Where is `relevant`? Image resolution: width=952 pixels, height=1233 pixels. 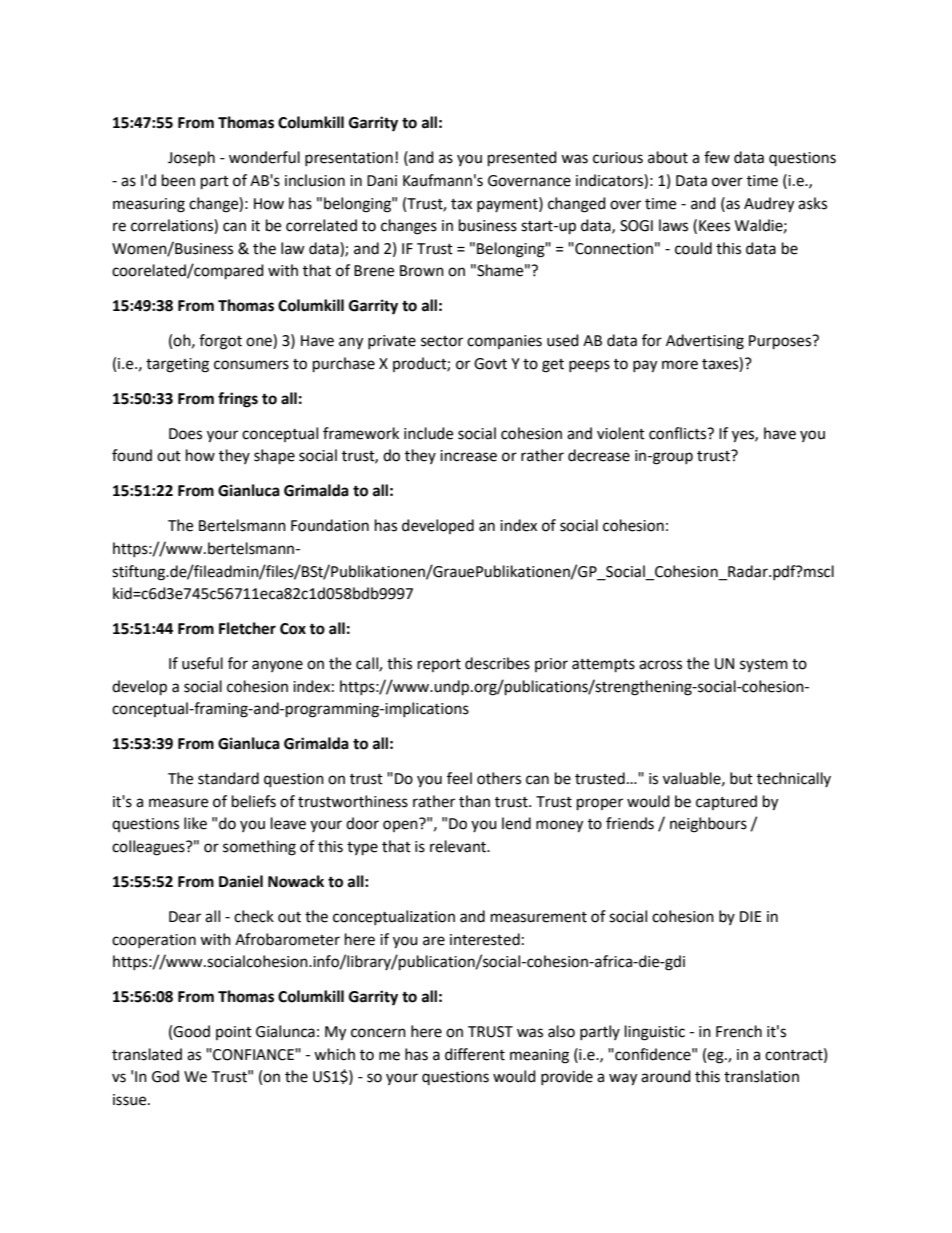 relevant is located at coordinates (459, 846).
